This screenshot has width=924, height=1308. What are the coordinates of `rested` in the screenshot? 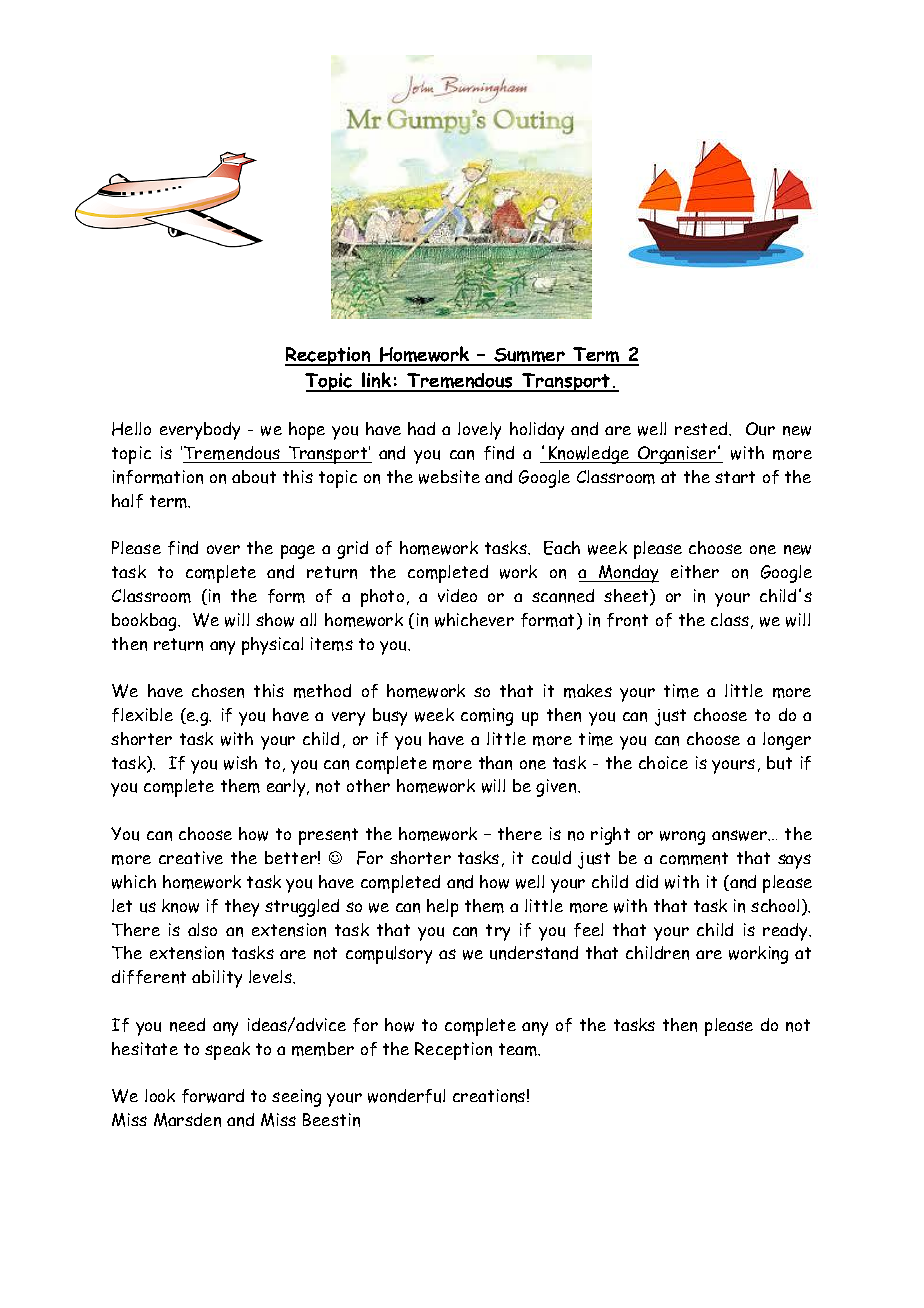 It's located at (702, 428).
